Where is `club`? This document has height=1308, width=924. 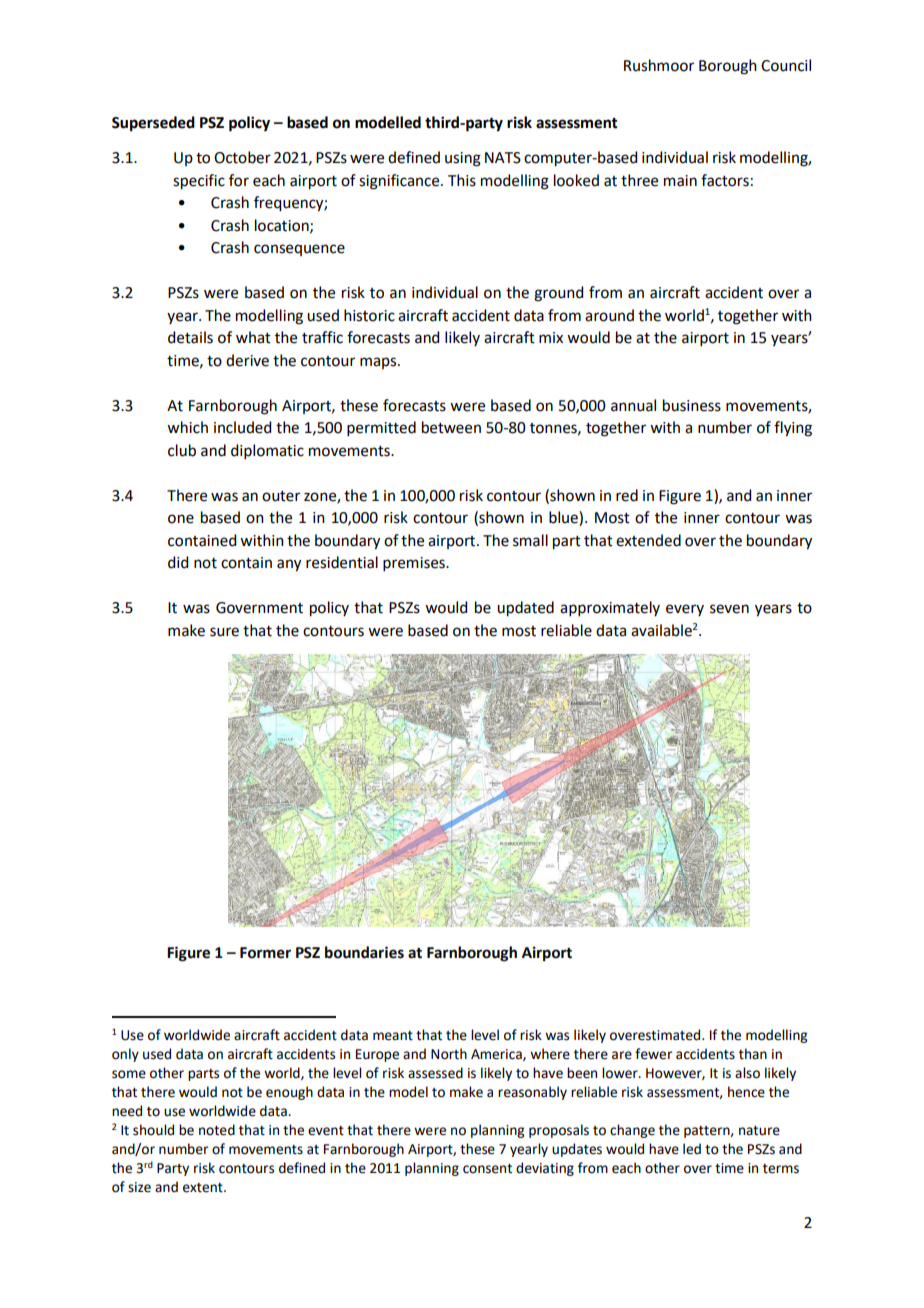
club is located at coordinates (182, 450).
